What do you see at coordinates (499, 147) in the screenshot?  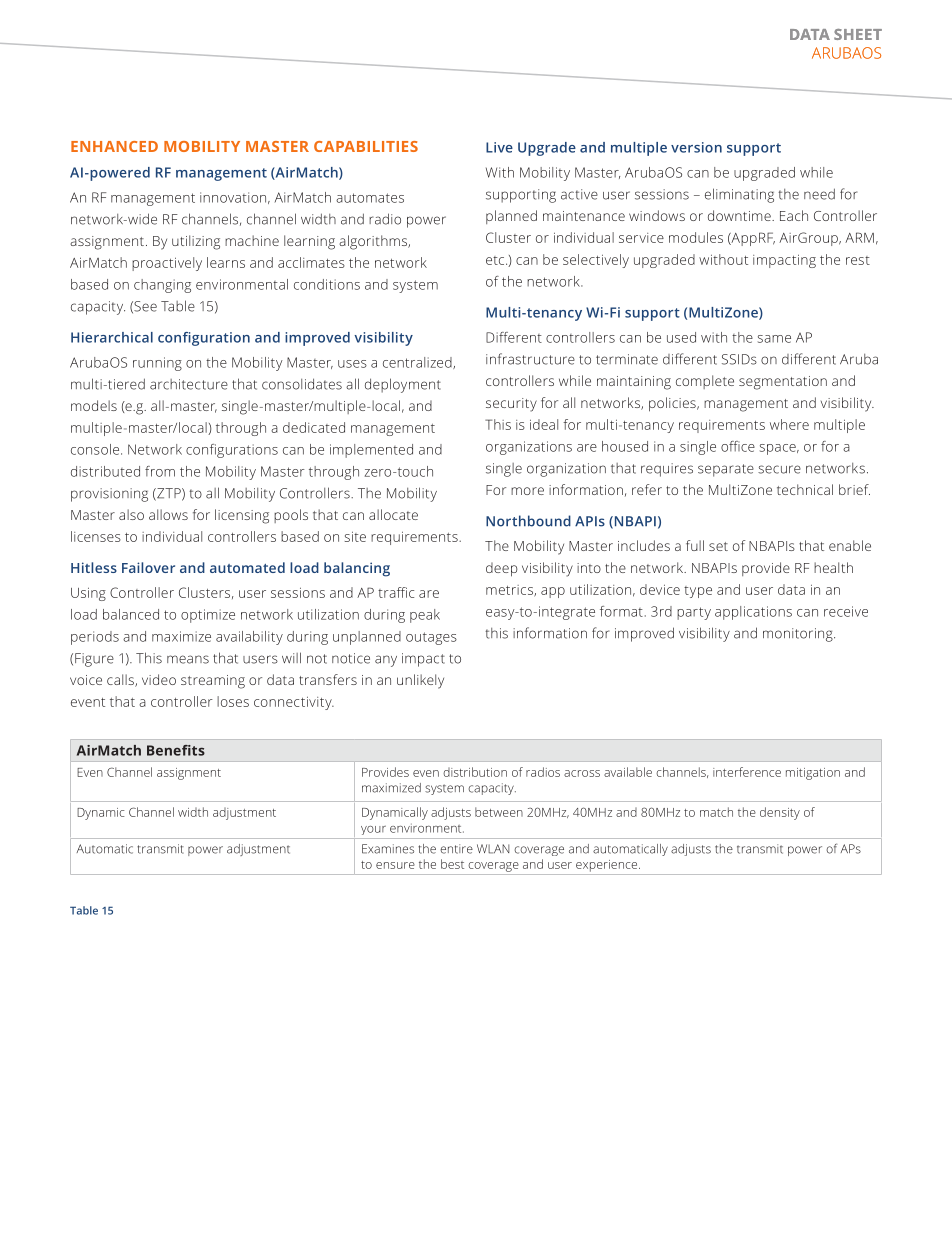 I see `Live` at bounding box center [499, 147].
